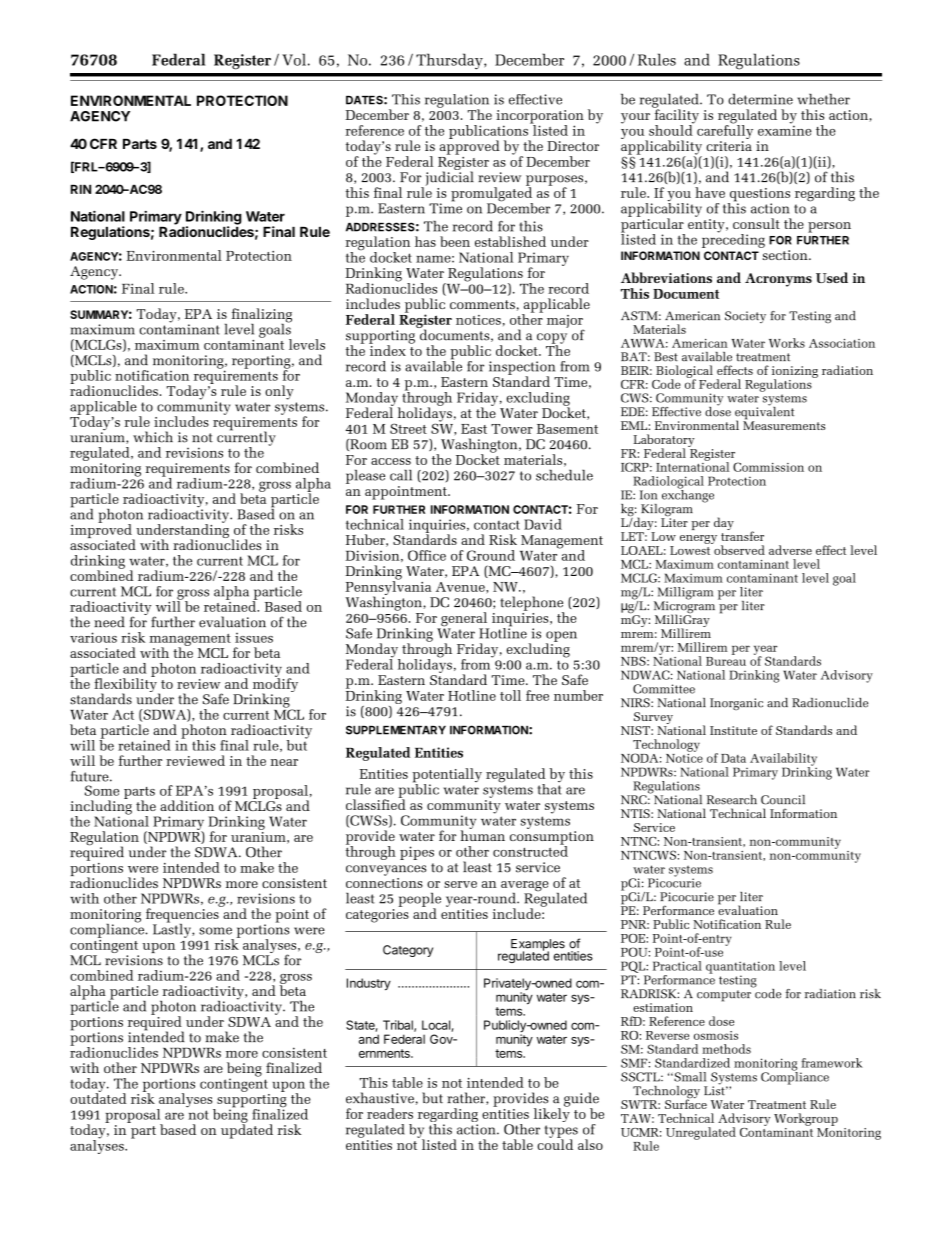 Image resolution: width=952 pixels, height=1233 pixels. I want to click on Thursday, so click(450, 61).
